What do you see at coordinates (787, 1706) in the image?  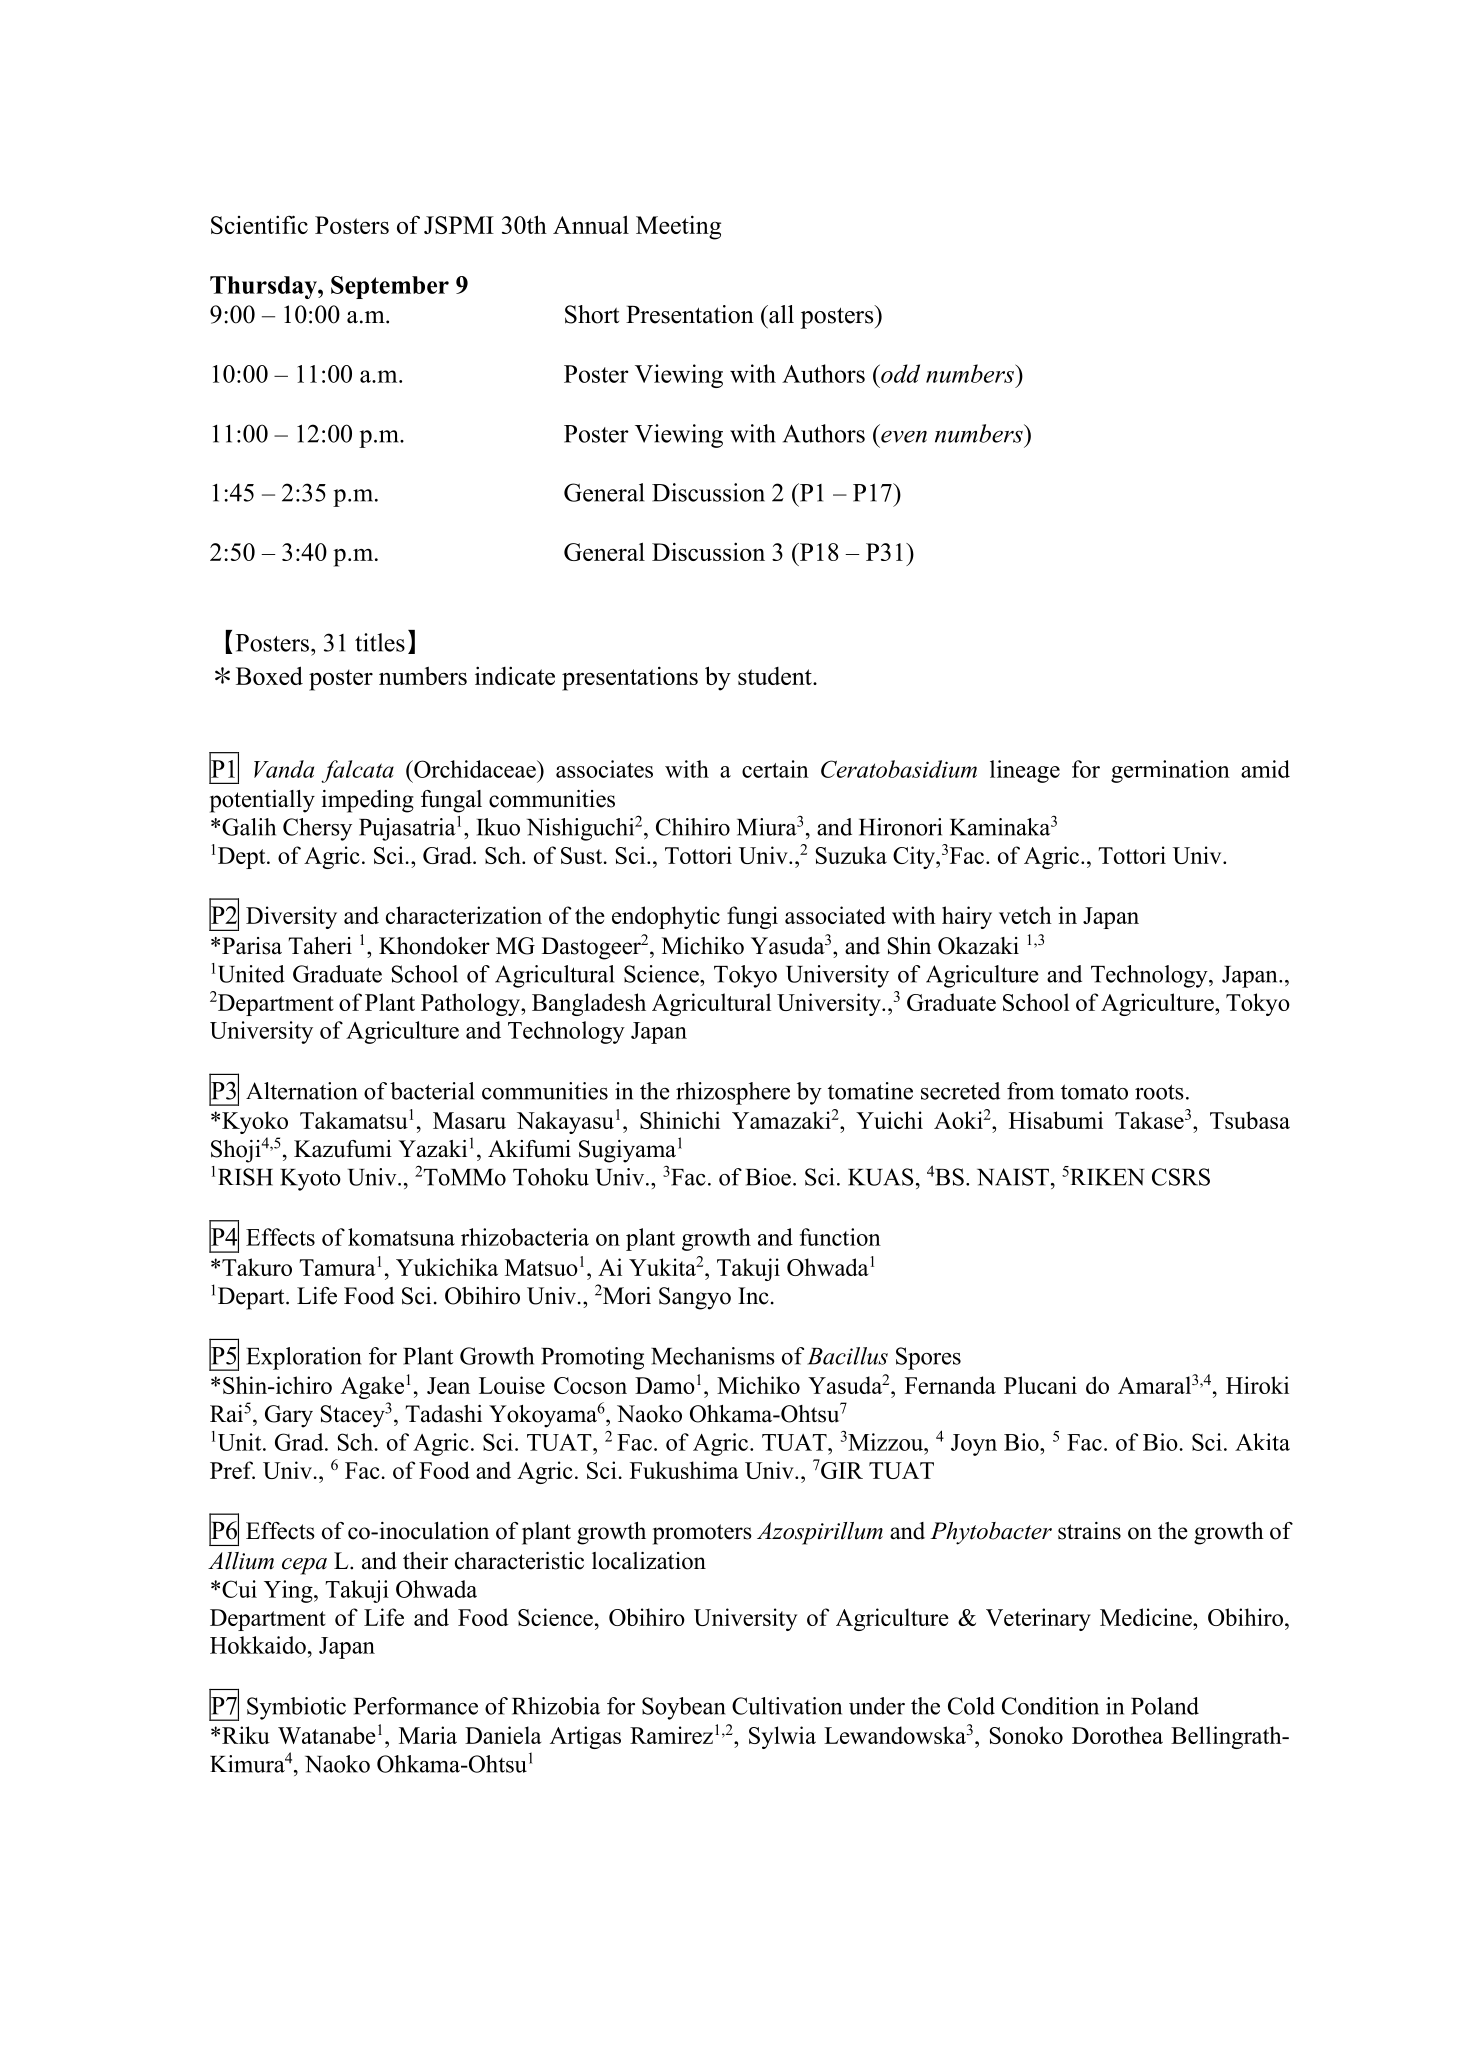 I see `Cultivation` at bounding box center [787, 1706].
